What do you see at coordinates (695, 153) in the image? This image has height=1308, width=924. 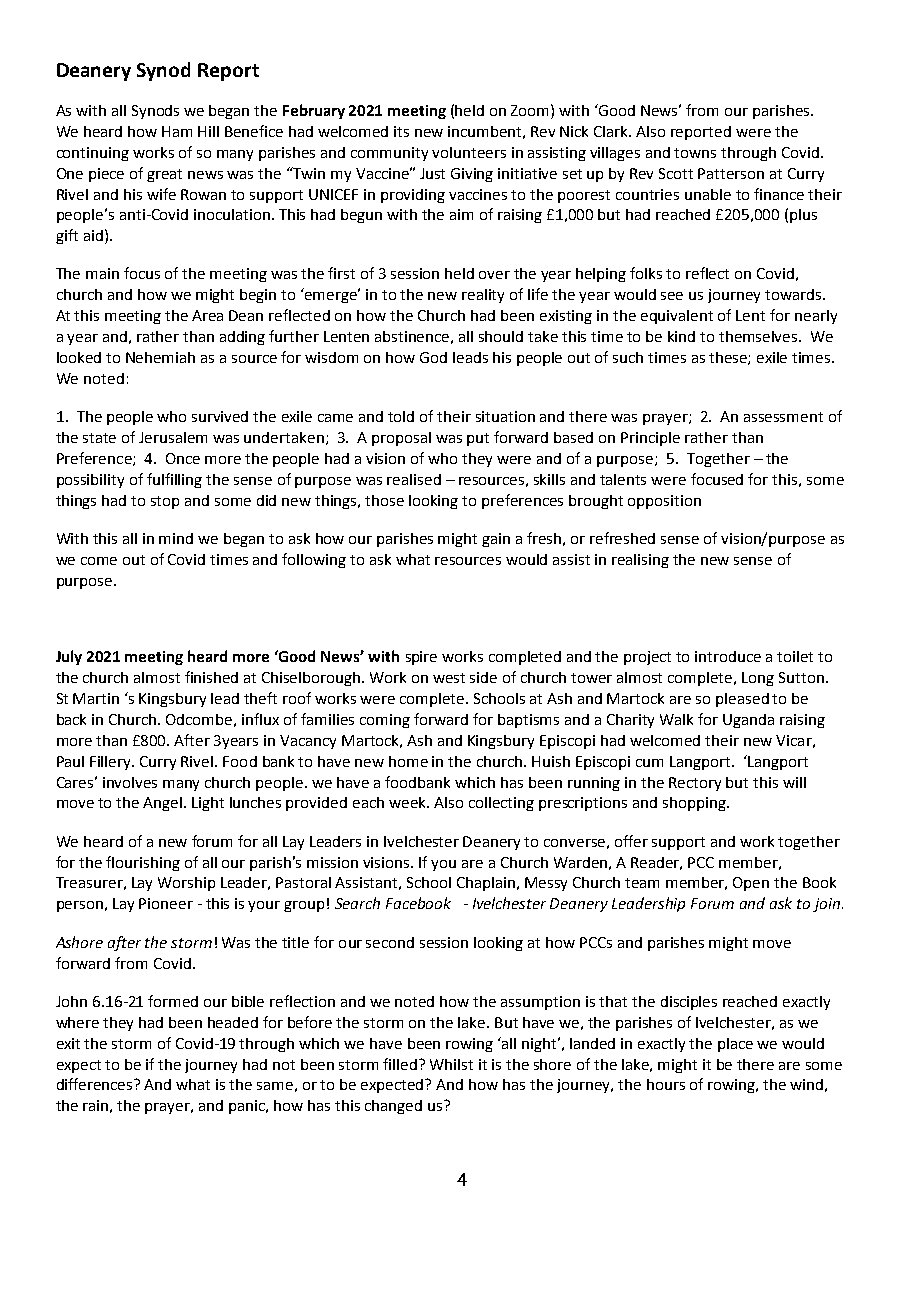 I see `towns` at bounding box center [695, 153].
